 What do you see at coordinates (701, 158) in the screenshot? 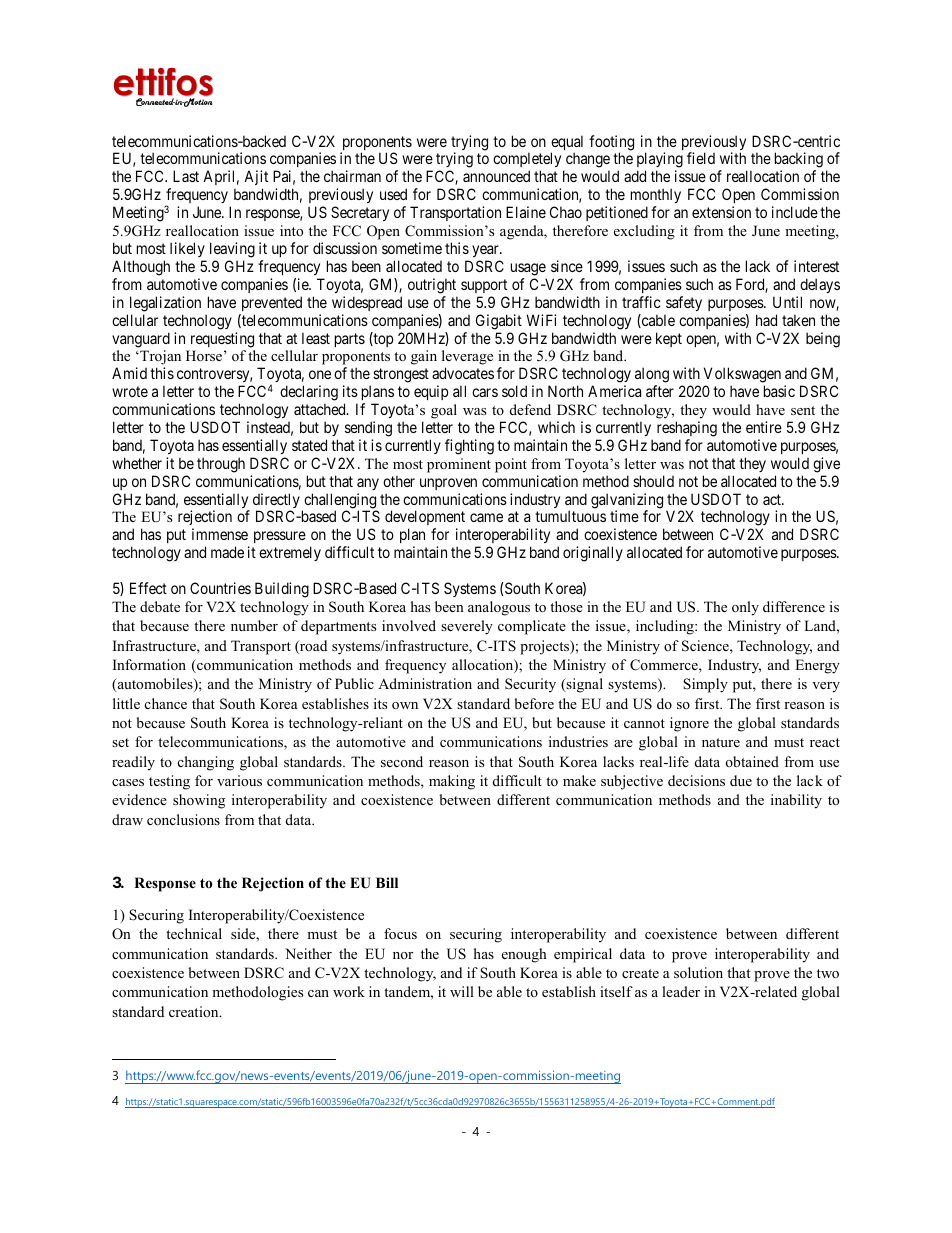
I see `field` at bounding box center [701, 158].
